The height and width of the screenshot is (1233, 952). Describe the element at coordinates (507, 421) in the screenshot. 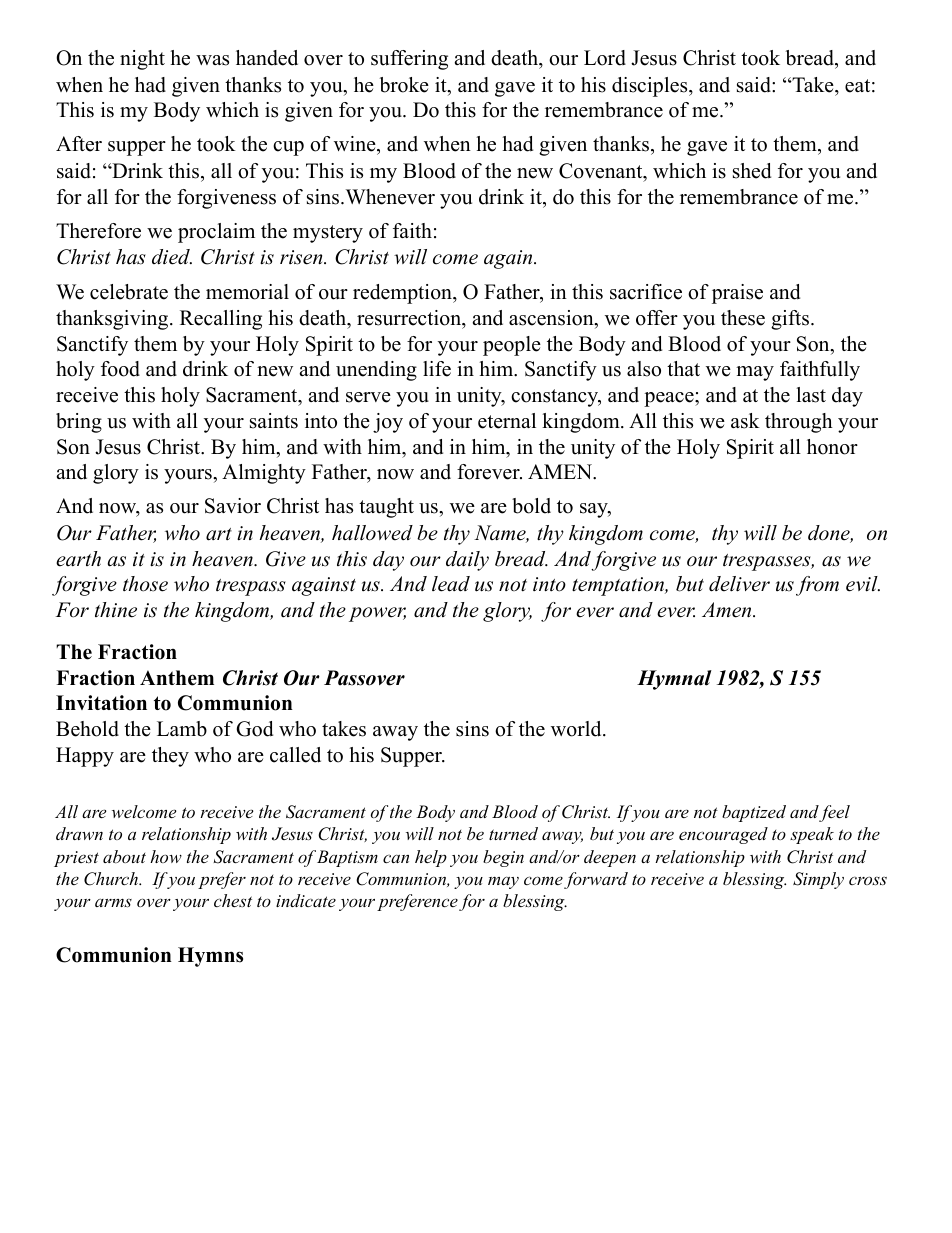

I see `eternal` at that location.
